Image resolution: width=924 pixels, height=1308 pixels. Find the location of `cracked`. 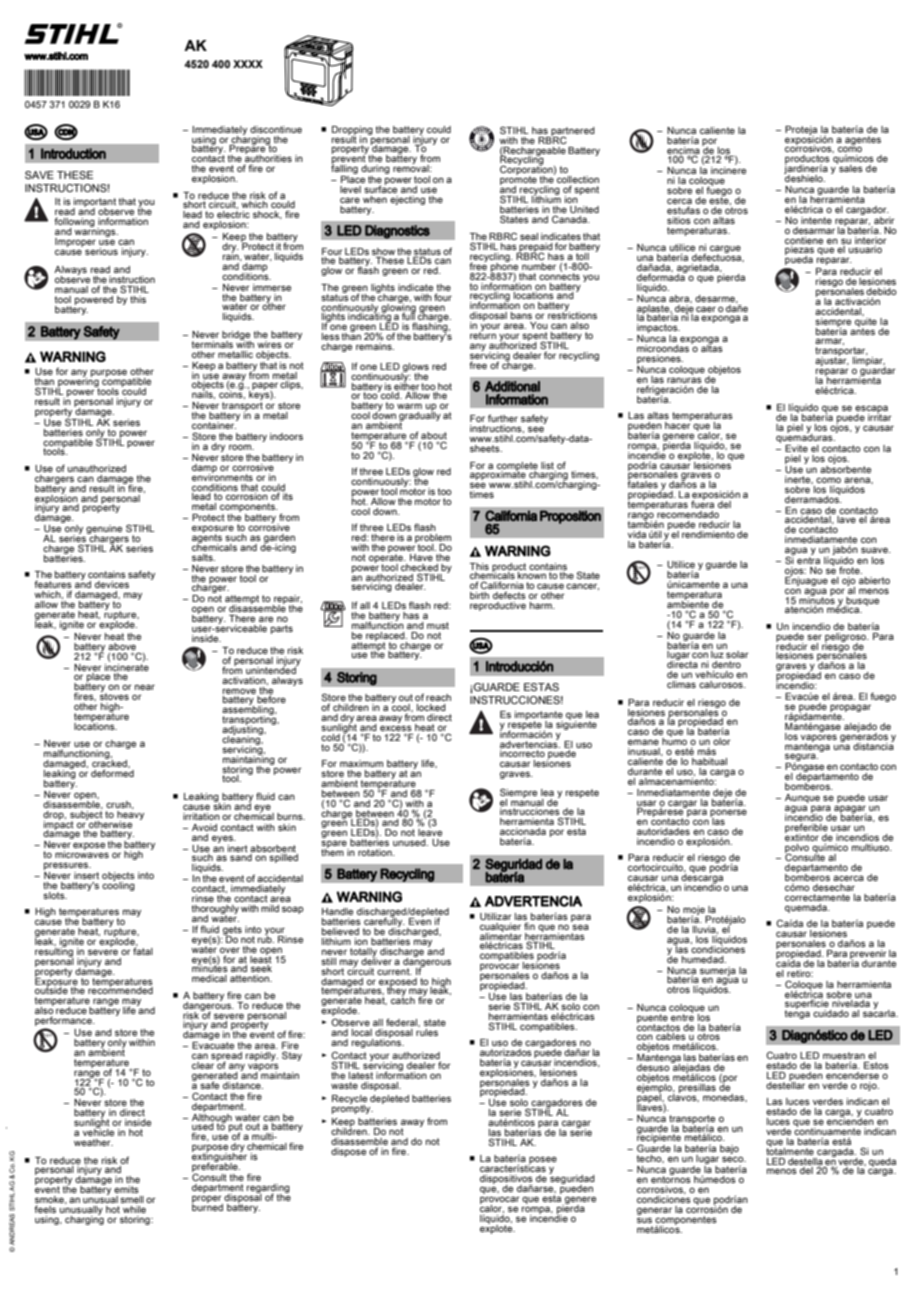

cracked is located at coordinates (110, 764).
